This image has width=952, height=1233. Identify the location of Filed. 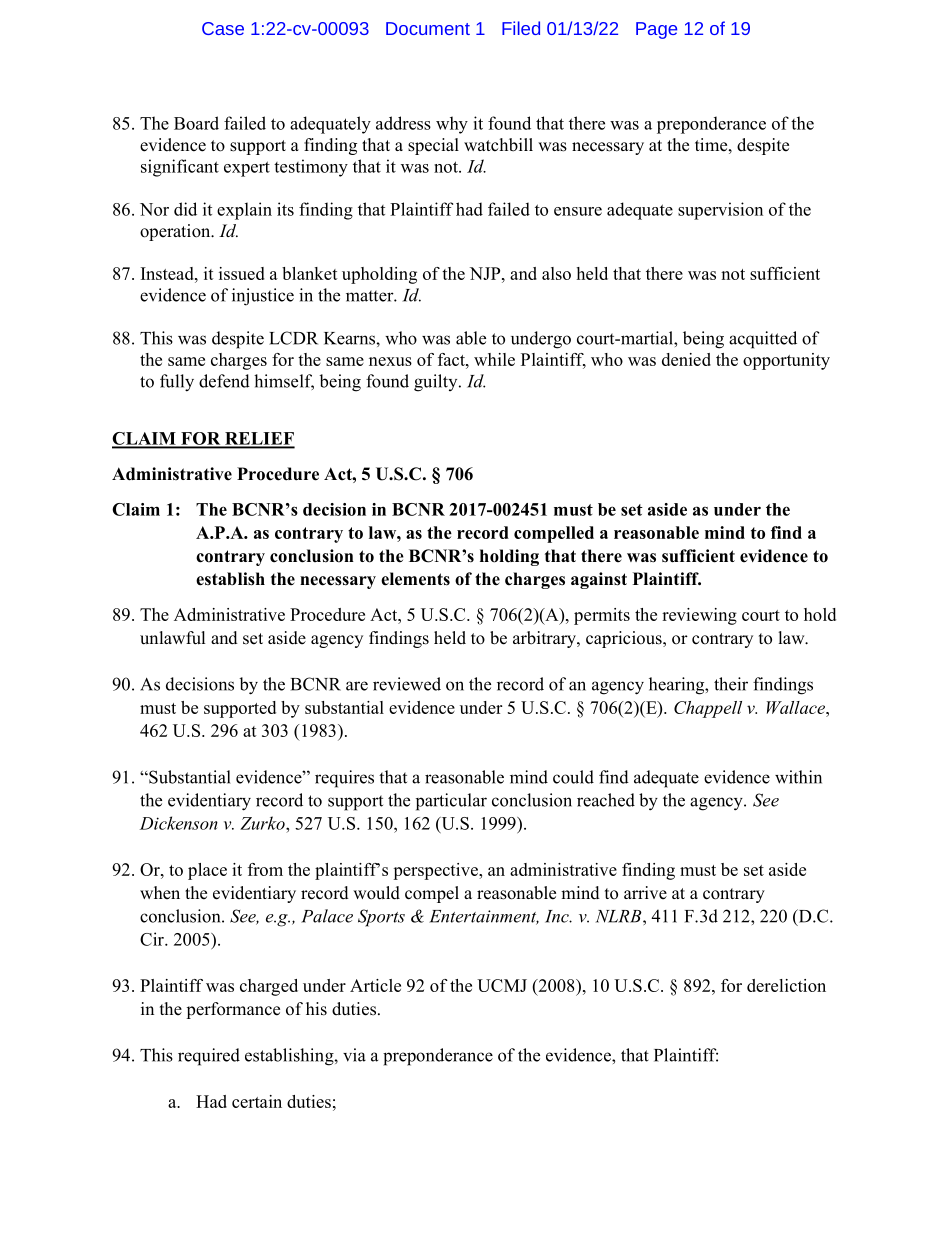
(521, 28).
